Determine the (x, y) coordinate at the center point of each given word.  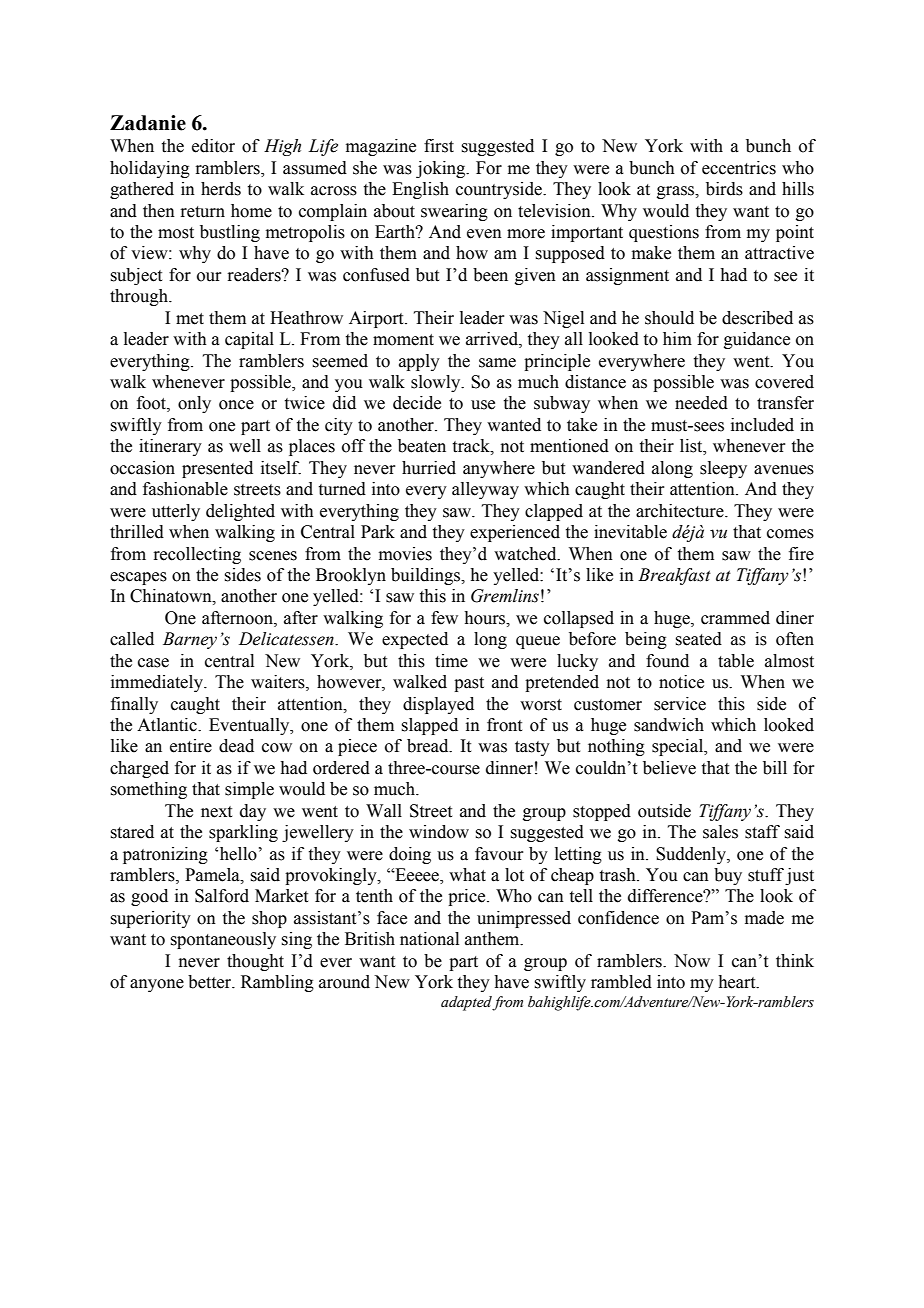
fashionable (185, 489)
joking (442, 169)
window (439, 832)
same (497, 363)
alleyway (485, 490)
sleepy (723, 469)
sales (720, 832)
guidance (757, 340)
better (211, 982)
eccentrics (739, 168)
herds (221, 189)
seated (698, 639)
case (153, 663)
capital (249, 340)
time (451, 661)
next (216, 812)
